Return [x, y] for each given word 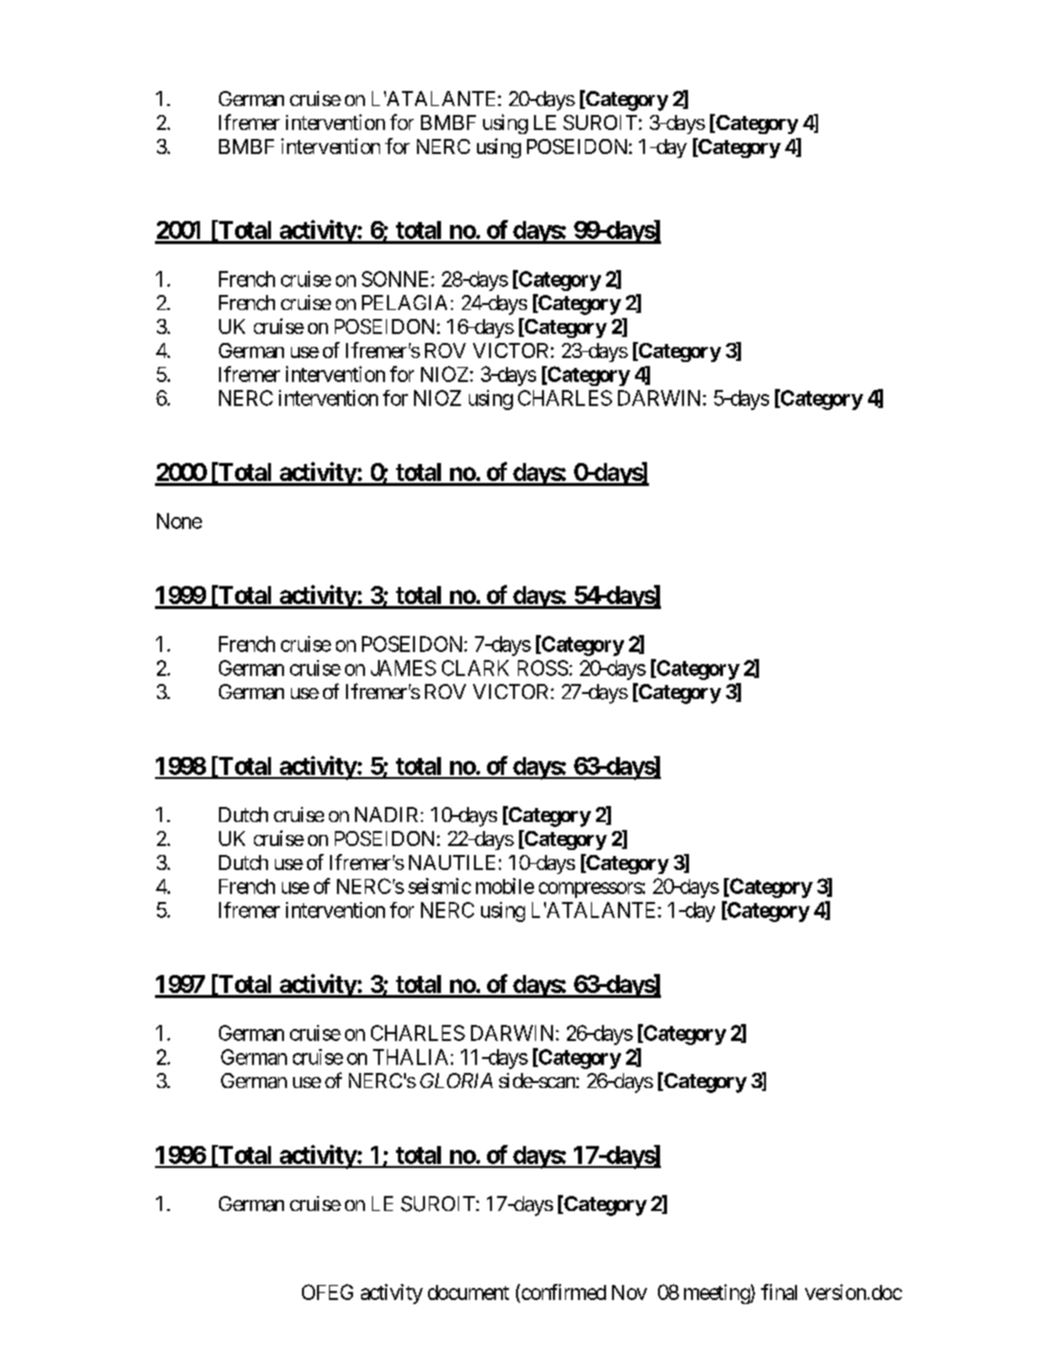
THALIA [410, 1057]
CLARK [475, 668]
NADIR [386, 814]
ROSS [543, 668]
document [468, 1292]
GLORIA [456, 1080]
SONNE [397, 279]
